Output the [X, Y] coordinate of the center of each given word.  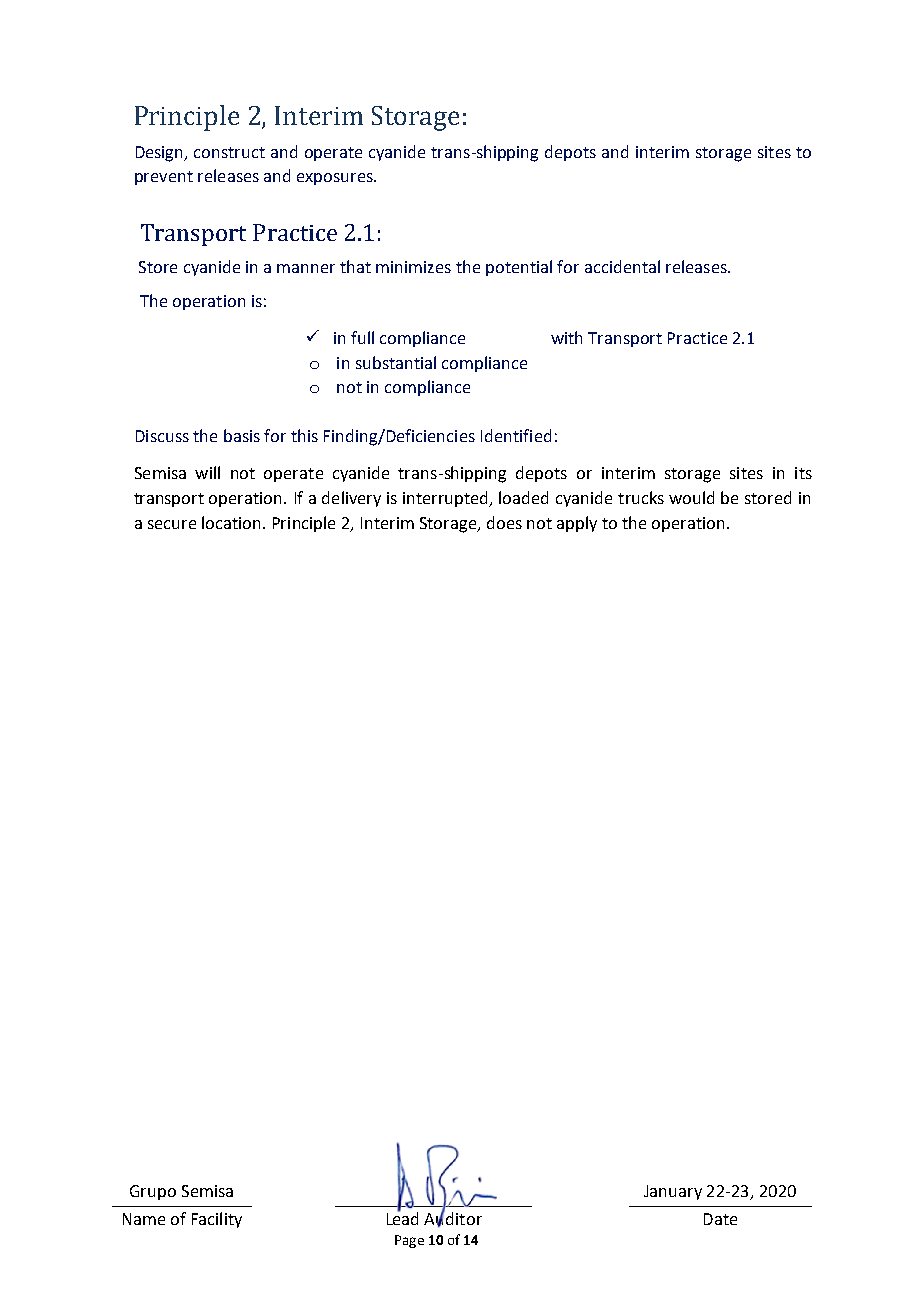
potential [519, 268]
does [504, 522]
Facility [217, 1220]
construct [229, 152]
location [231, 522]
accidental [622, 266]
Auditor [453, 1219]
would [691, 497]
